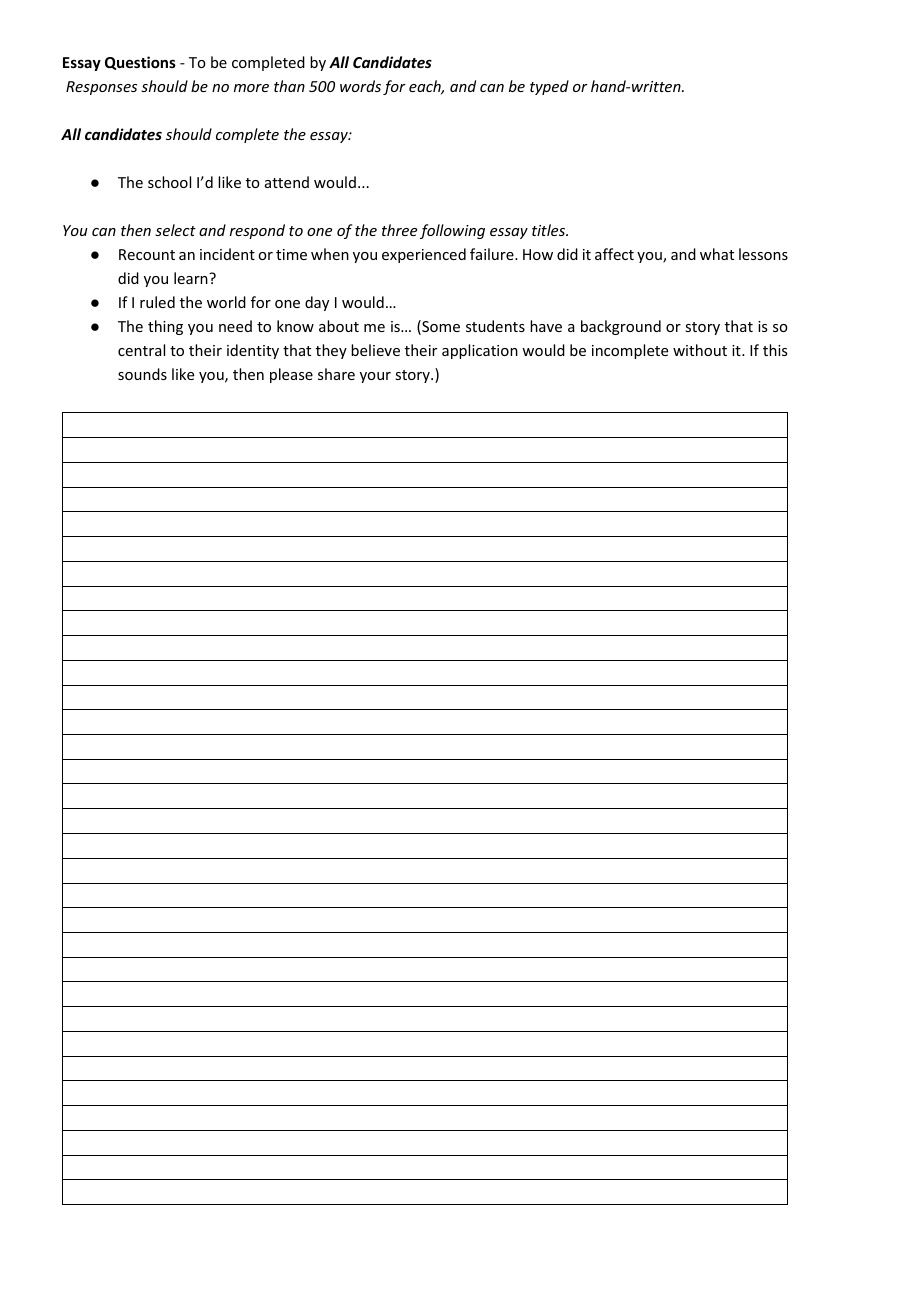 The image size is (924, 1307). Describe the element at coordinates (140, 63) in the image. I see `Questions` at that location.
